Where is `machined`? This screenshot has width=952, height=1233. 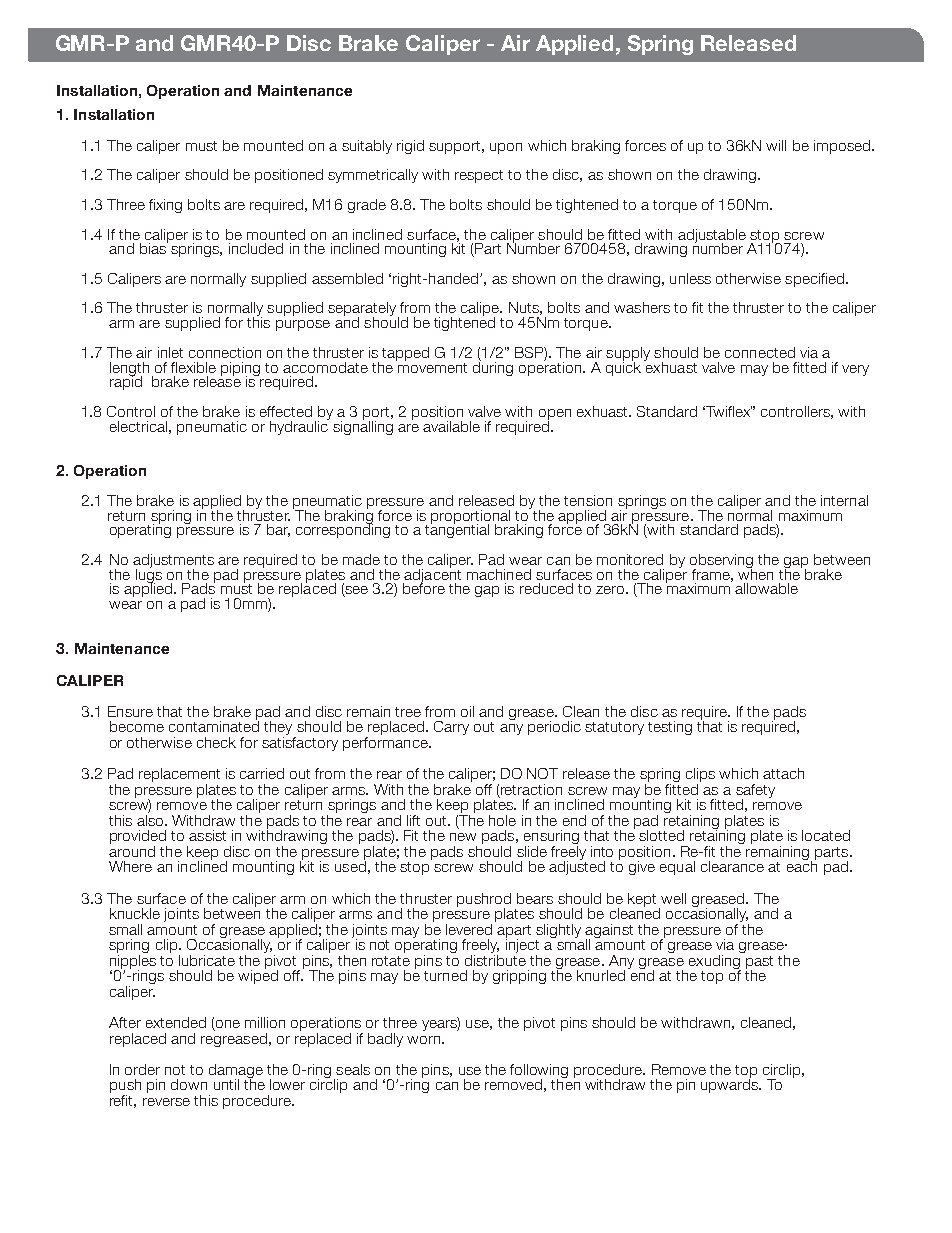
machined is located at coordinates (499, 574).
